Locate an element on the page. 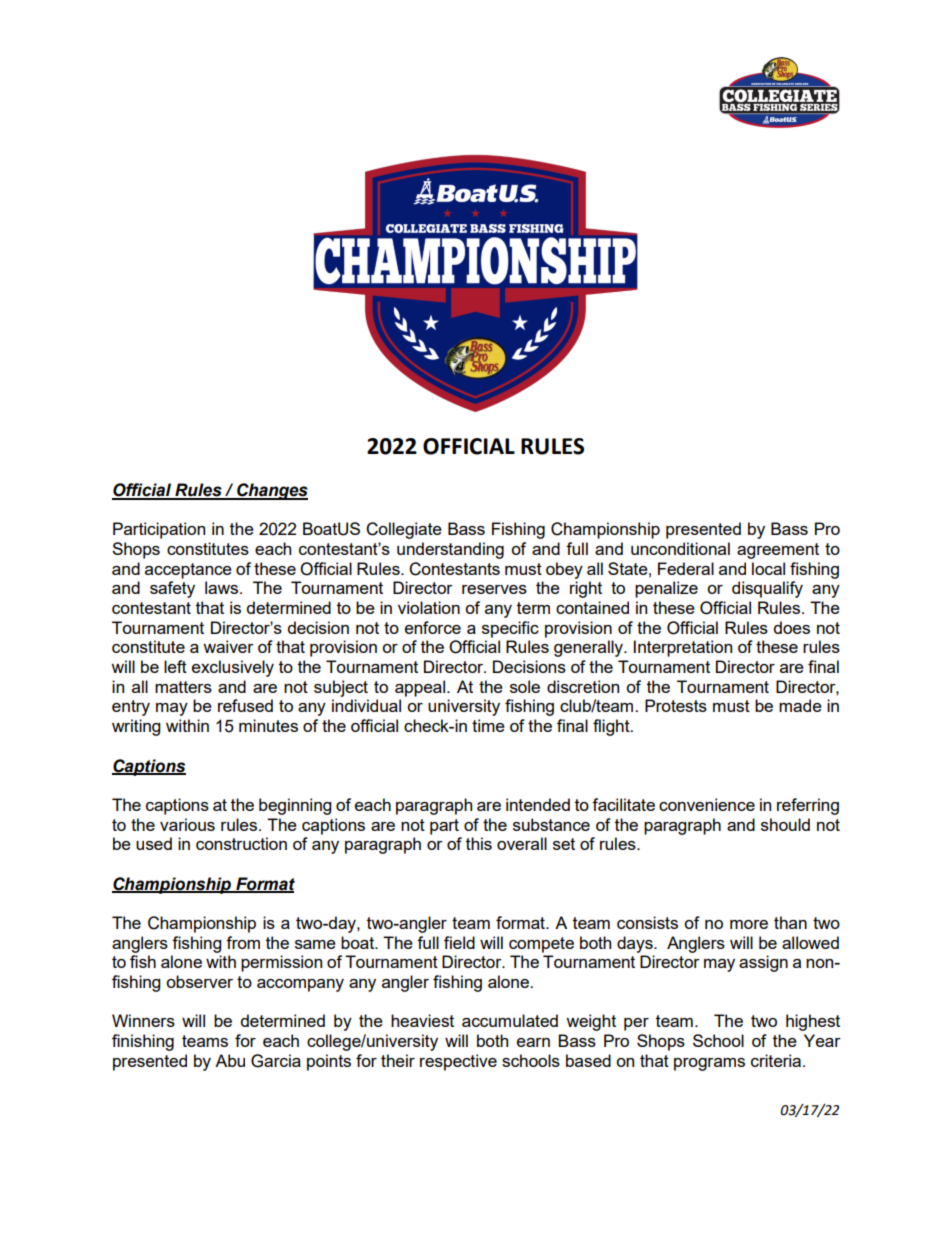 Image resolution: width=952 pixels, height=1233 pixels. respective is located at coordinates (458, 1062).
